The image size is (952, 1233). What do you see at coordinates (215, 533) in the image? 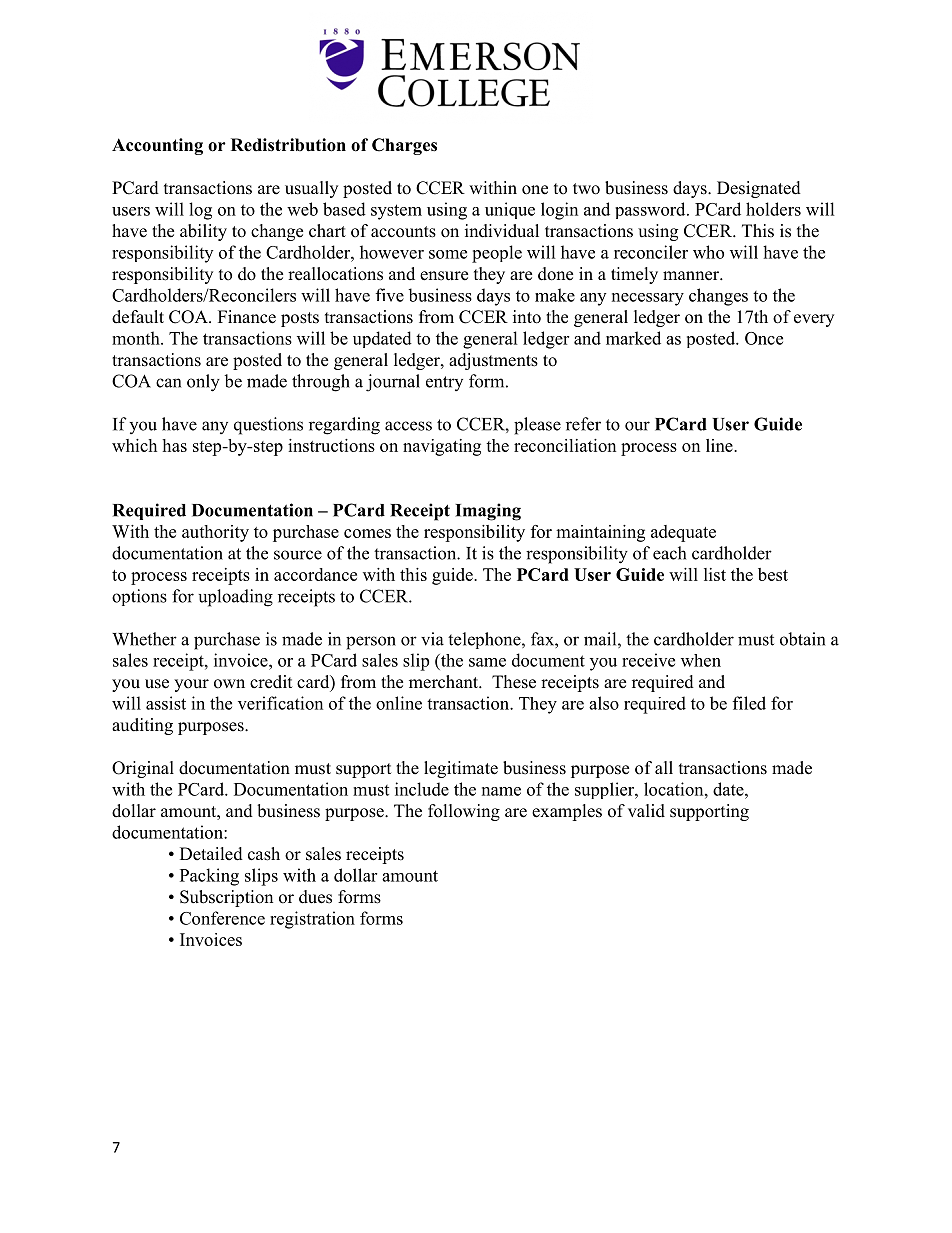
I see `authority` at bounding box center [215, 533].
